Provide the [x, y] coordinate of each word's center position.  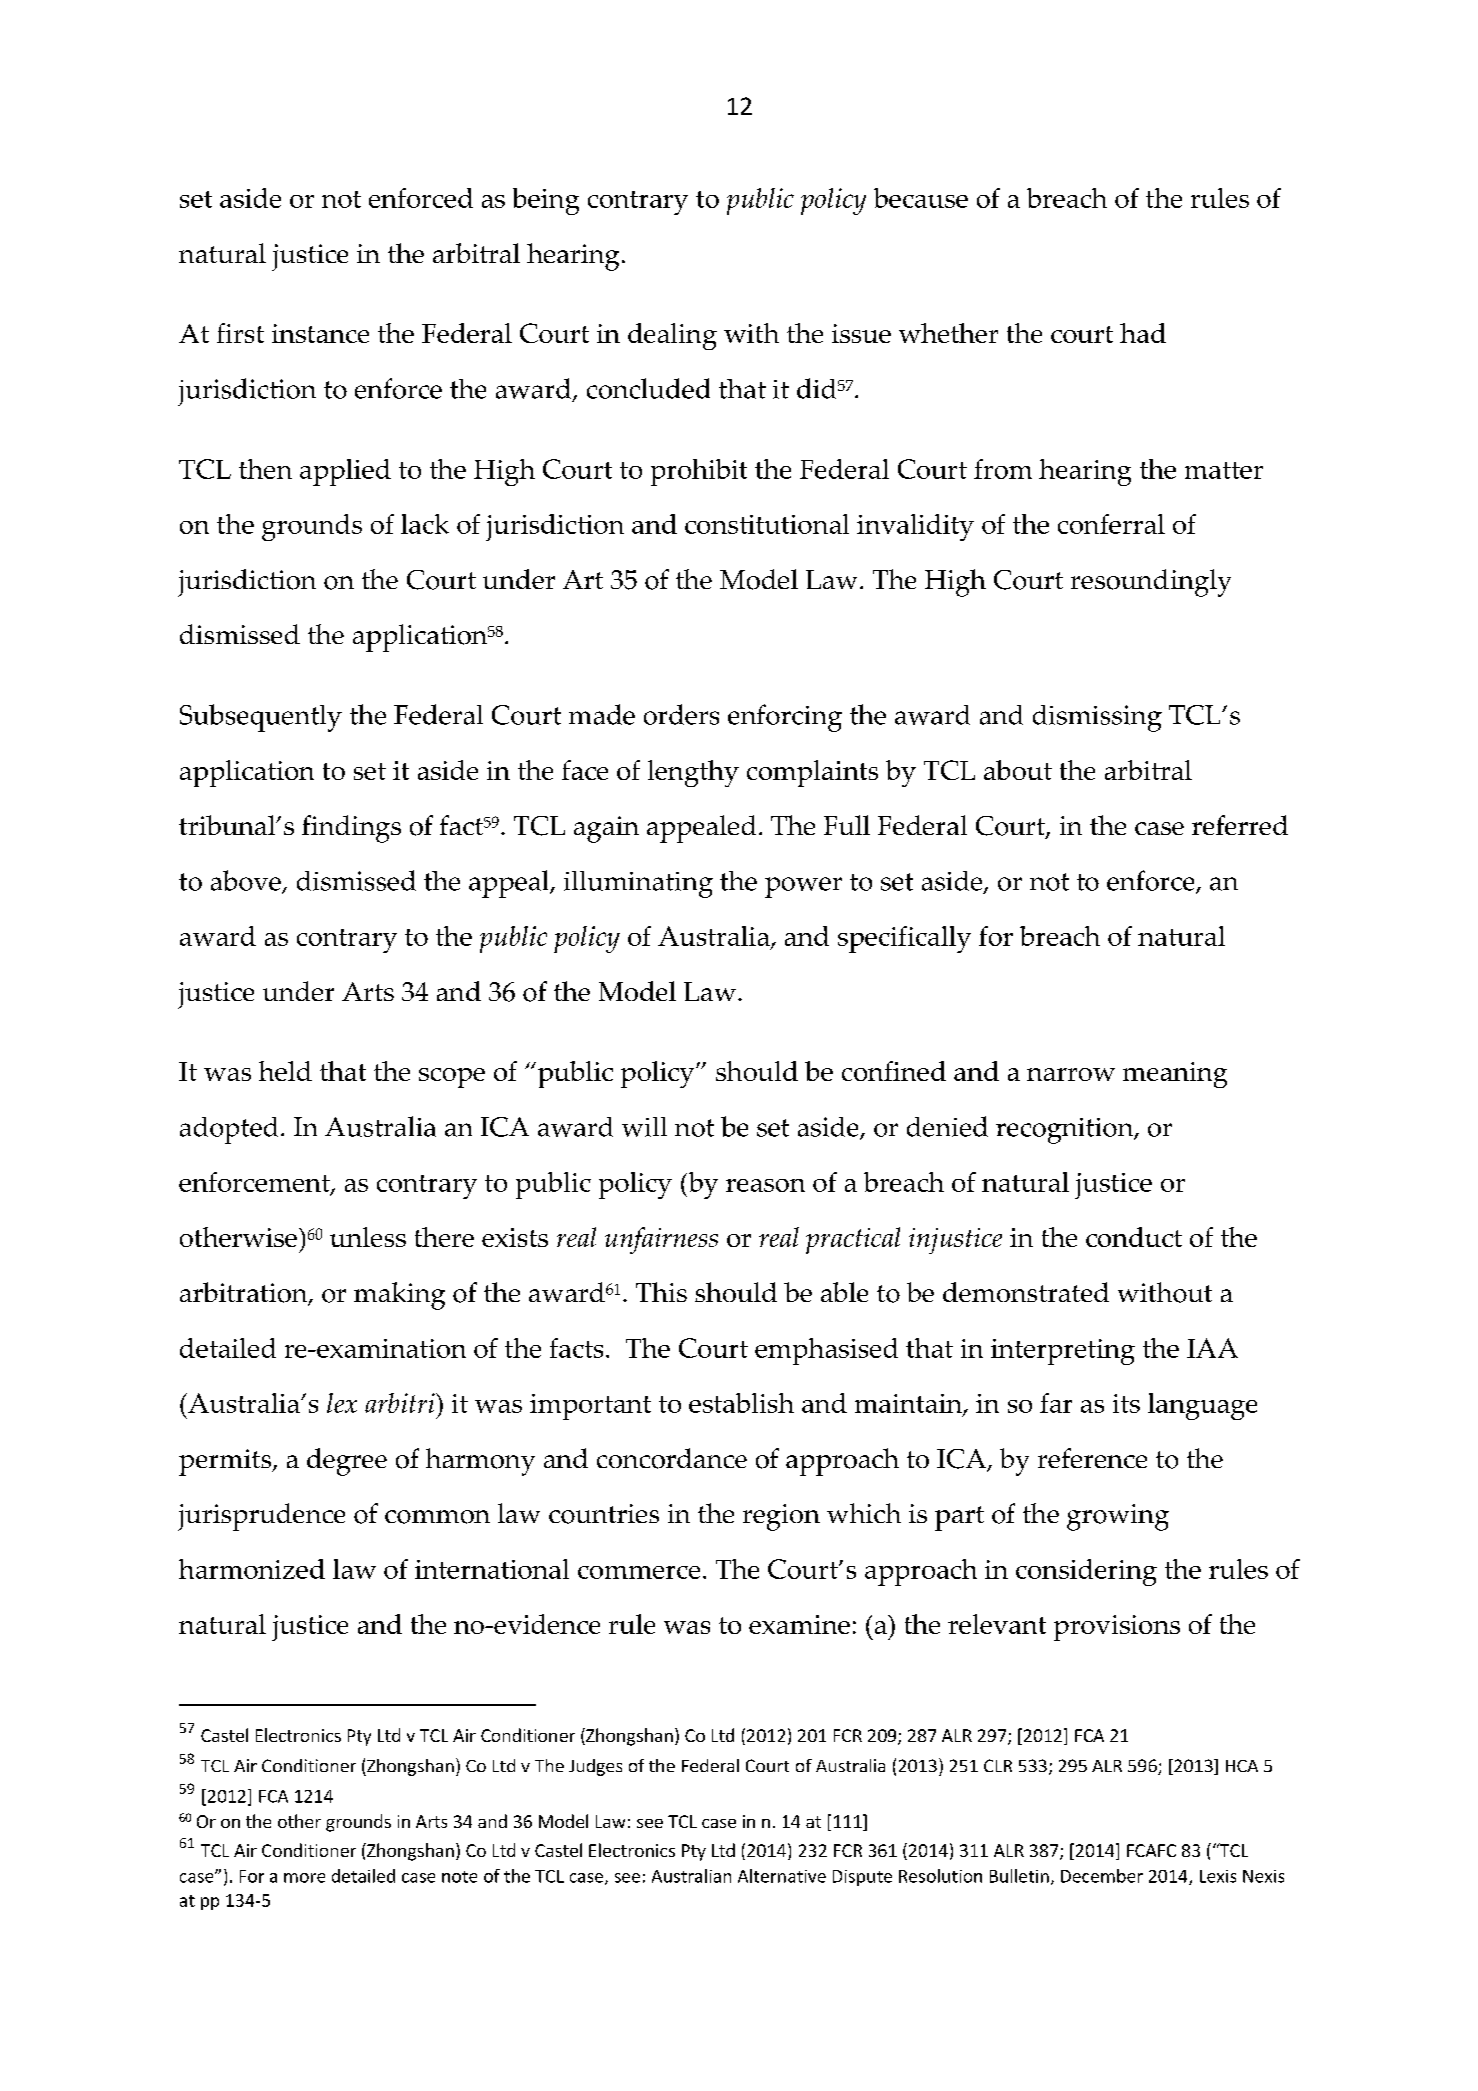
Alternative [782, 1876]
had [1143, 333]
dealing [672, 336]
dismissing [1097, 718]
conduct [1134, 1237]
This [661, 1292]
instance [320, 333]
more [304, 1878]
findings [351, 829]
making [399, 1296]
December [1102, 1876]
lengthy [693, 773]
